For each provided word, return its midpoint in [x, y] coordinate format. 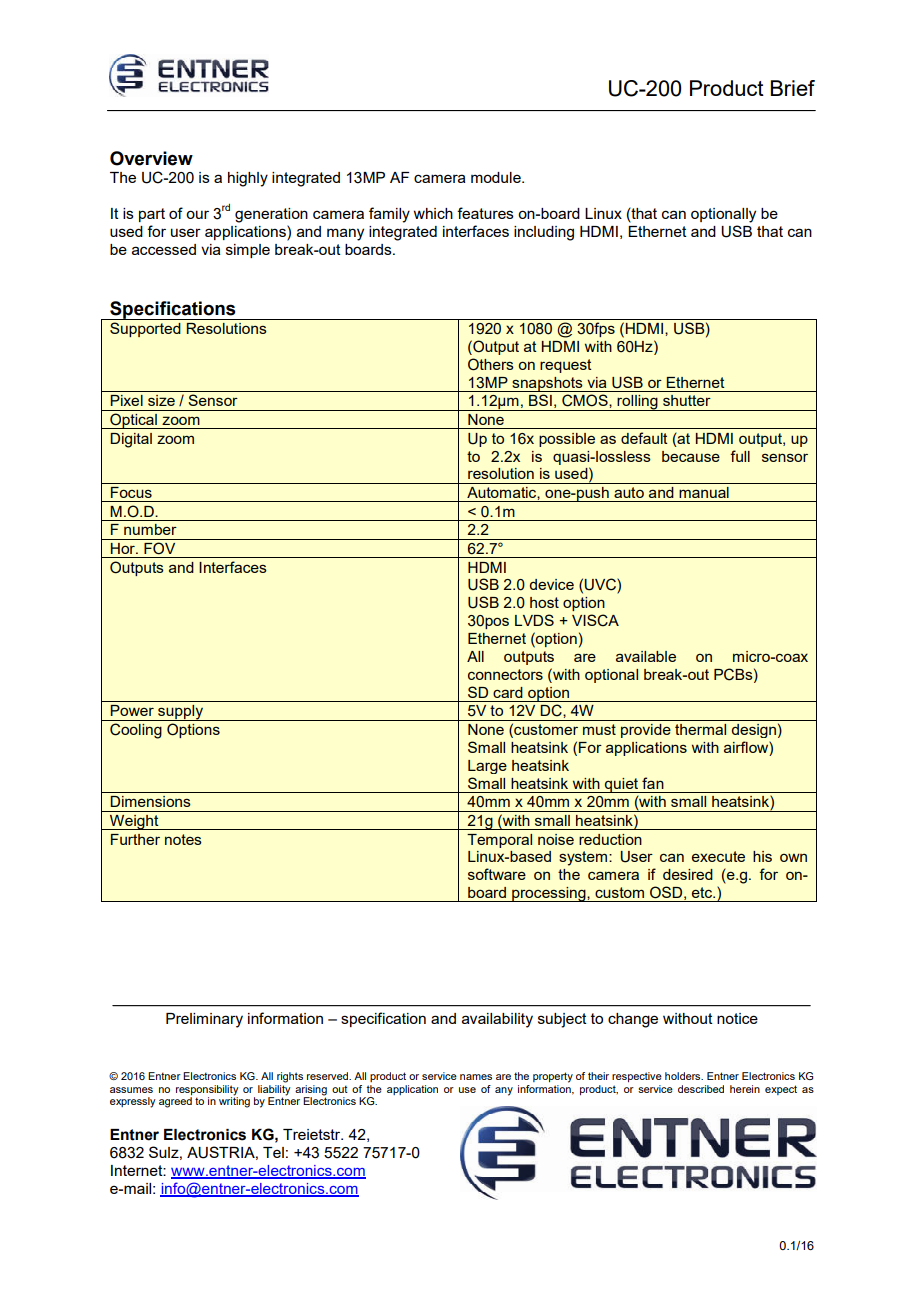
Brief [793, 88]
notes [183, 839]
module [497, 177]
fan [653, 783]
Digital [131, 440]
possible [567, 440]
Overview [151, 158]
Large [487, 767]
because [691, 456]
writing [234, 1101]
